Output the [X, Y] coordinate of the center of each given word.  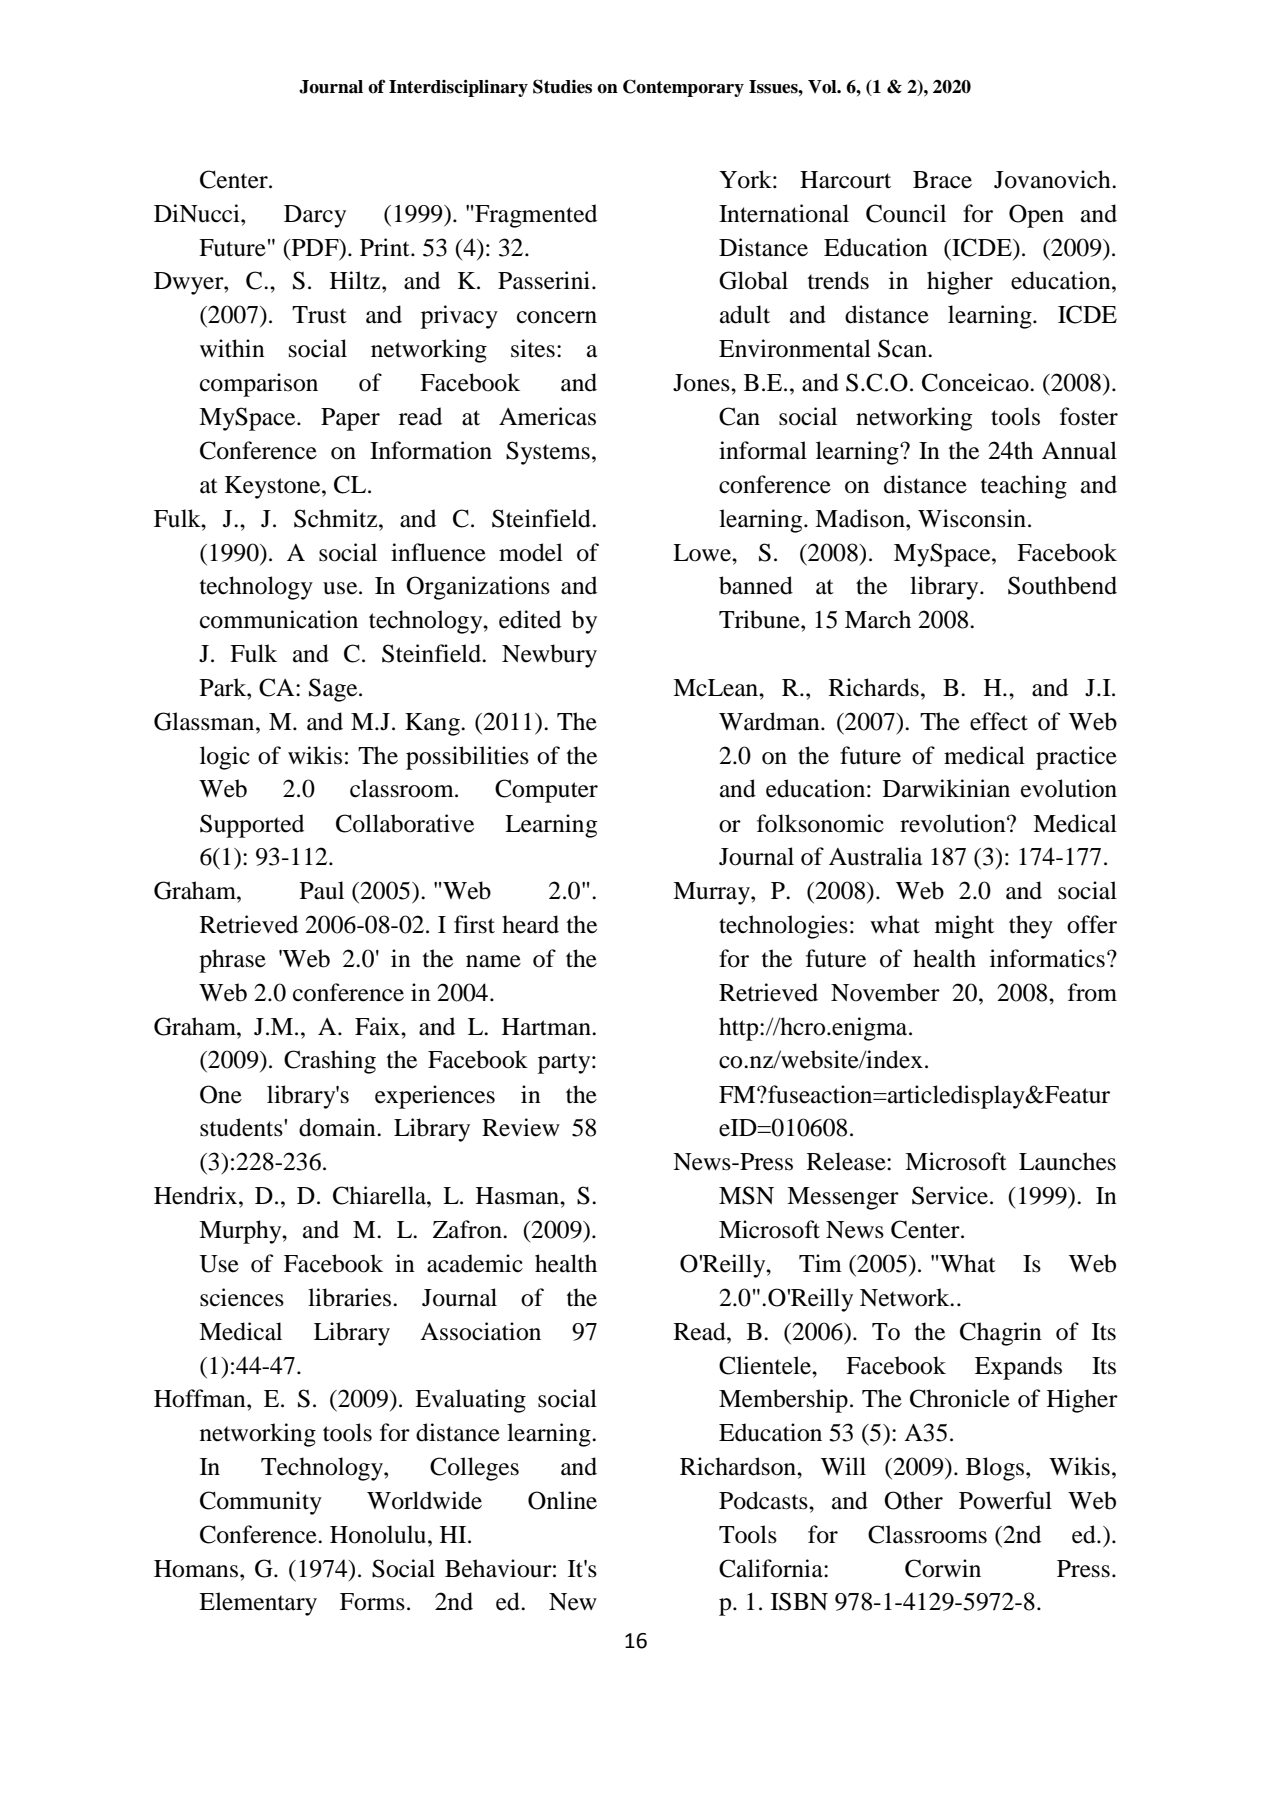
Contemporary [683, 88]
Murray [712, 893]
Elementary [258, 1604]
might [964, 927]
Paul [322, 890]
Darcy [315, 216]
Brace [942, 180]
